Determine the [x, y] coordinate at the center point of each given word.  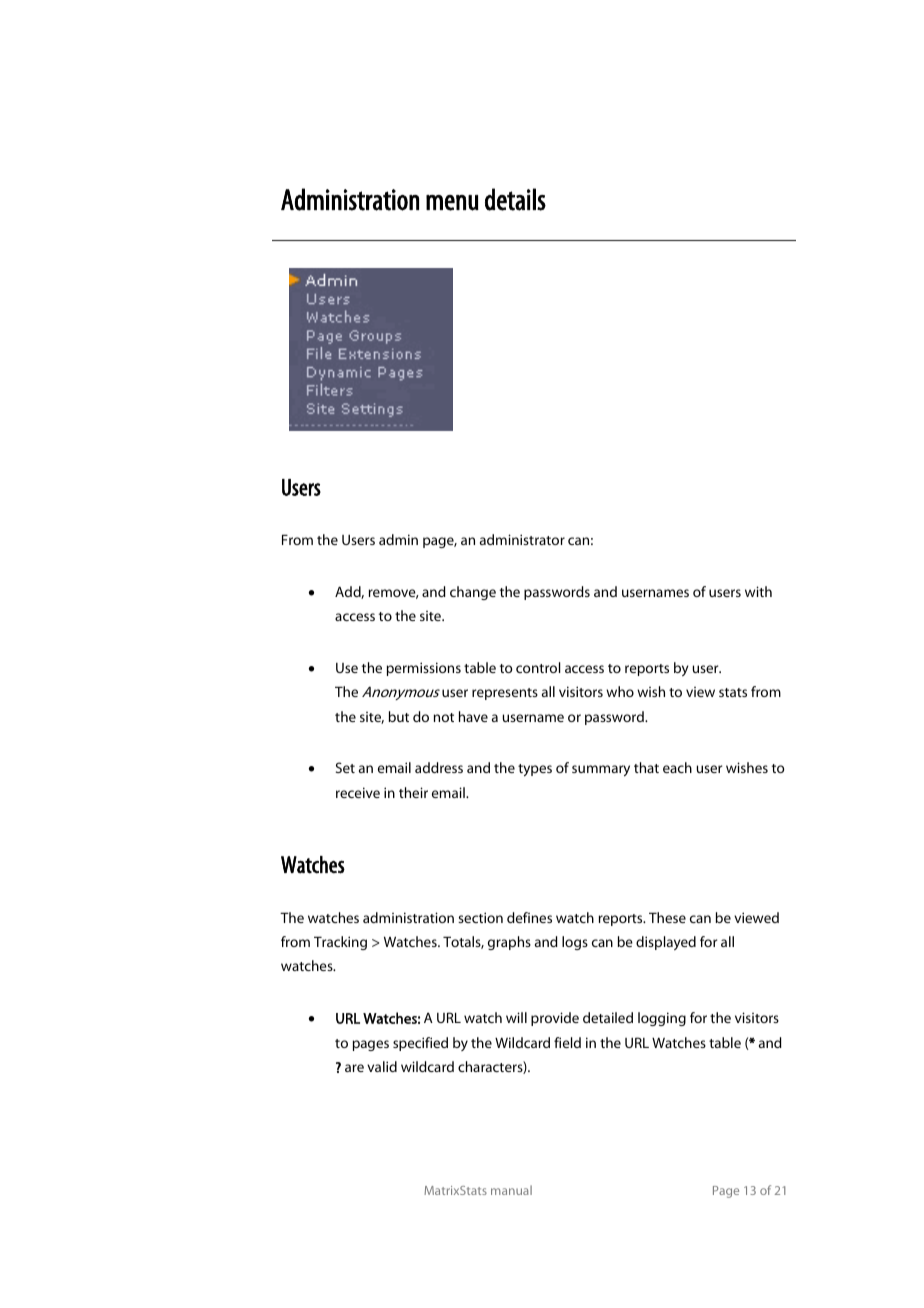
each [677, 767]
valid [382, 1066]
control [538, 667]
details [515, 199]
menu [452, 203]
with [758, 591]
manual [511, 1190]
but [399, 716]
